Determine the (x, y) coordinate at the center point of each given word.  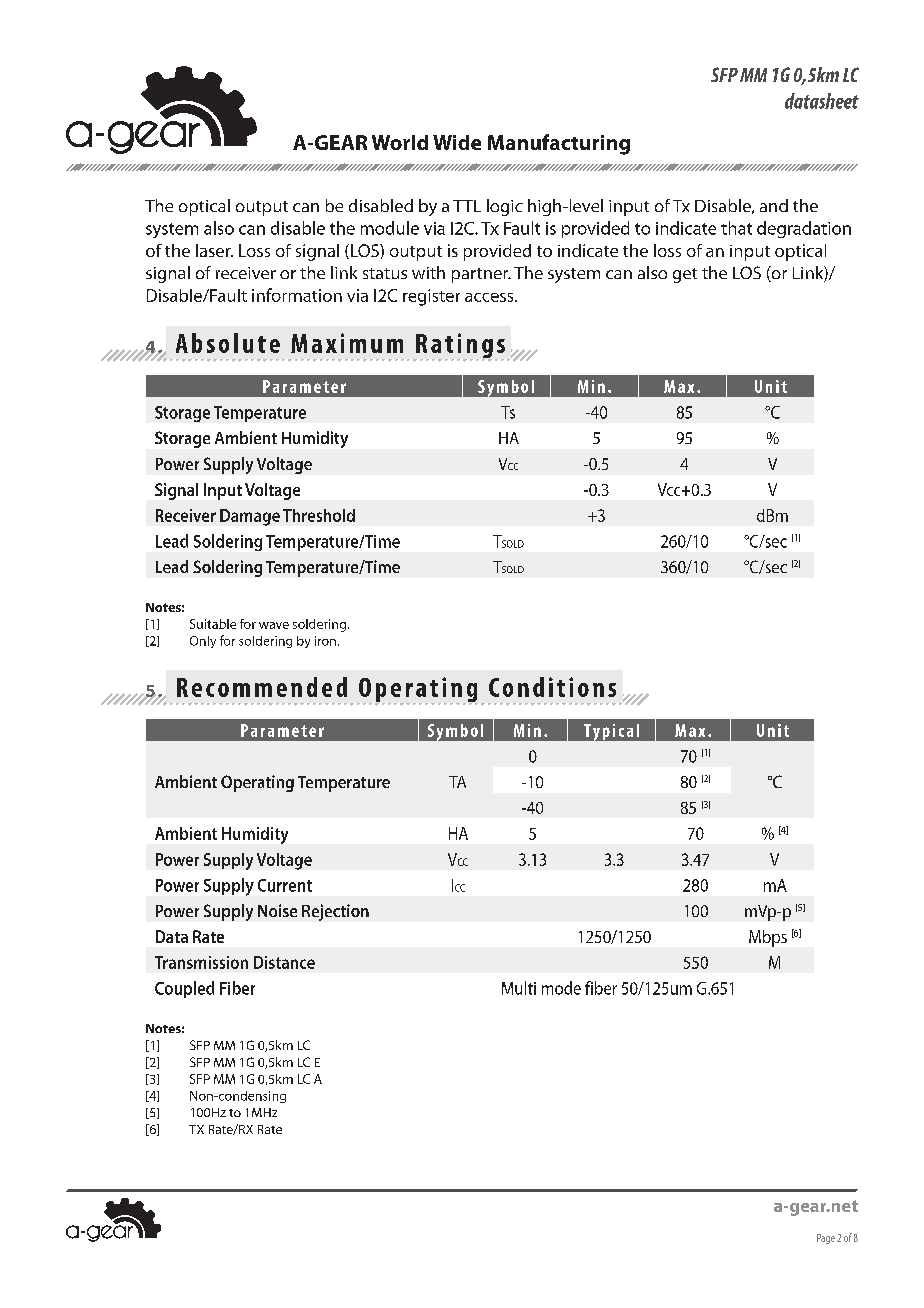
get (685, 275)
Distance (284, 962)
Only (203, 642)
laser (214, 250)
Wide (457, 142)
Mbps (768, 938)
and (774, 205)
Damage (250, 517)
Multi (519, 988)
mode (561, 988)
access (490, 297)
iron (325, 641)
